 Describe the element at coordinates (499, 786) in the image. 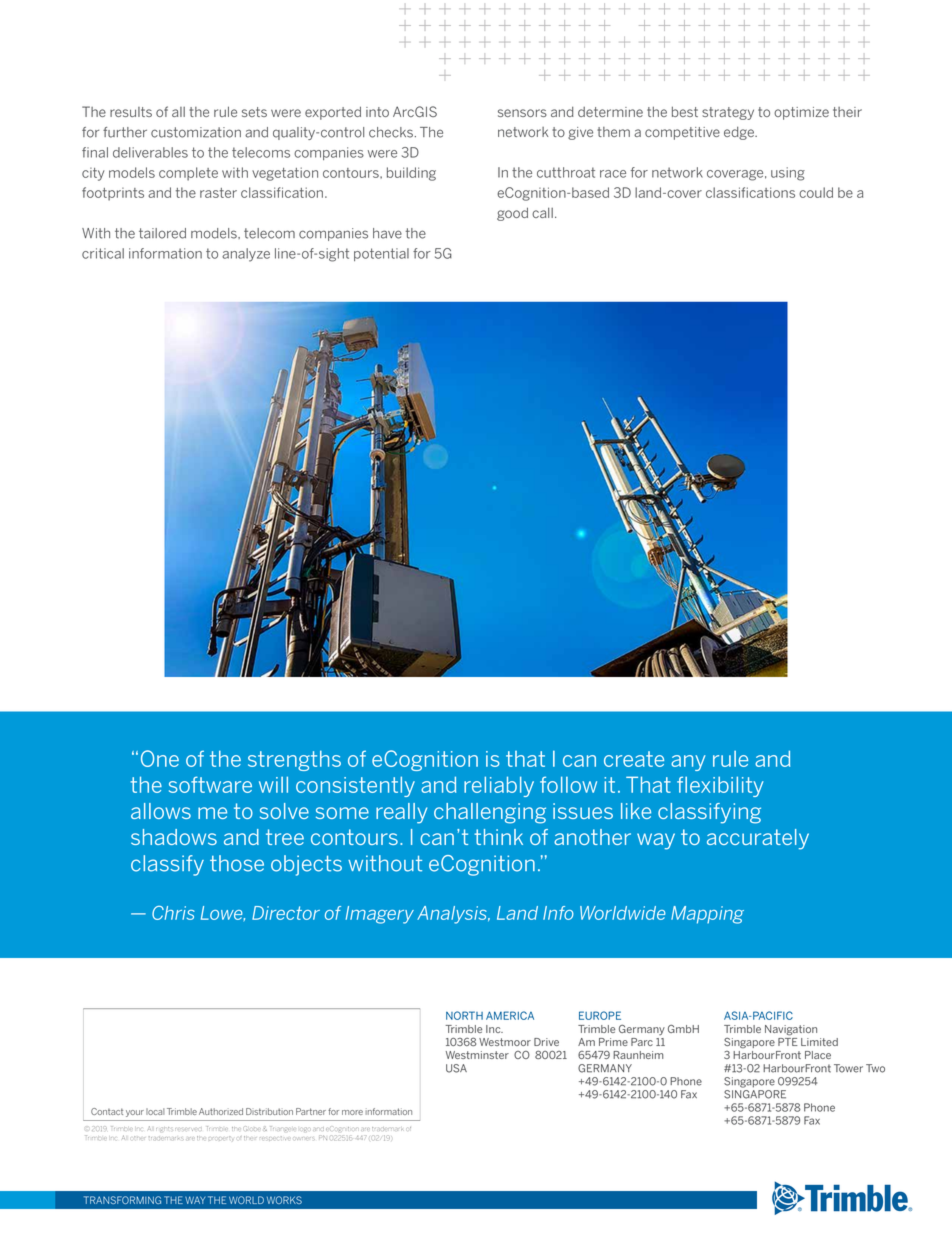

I see `reliably` at that location.
